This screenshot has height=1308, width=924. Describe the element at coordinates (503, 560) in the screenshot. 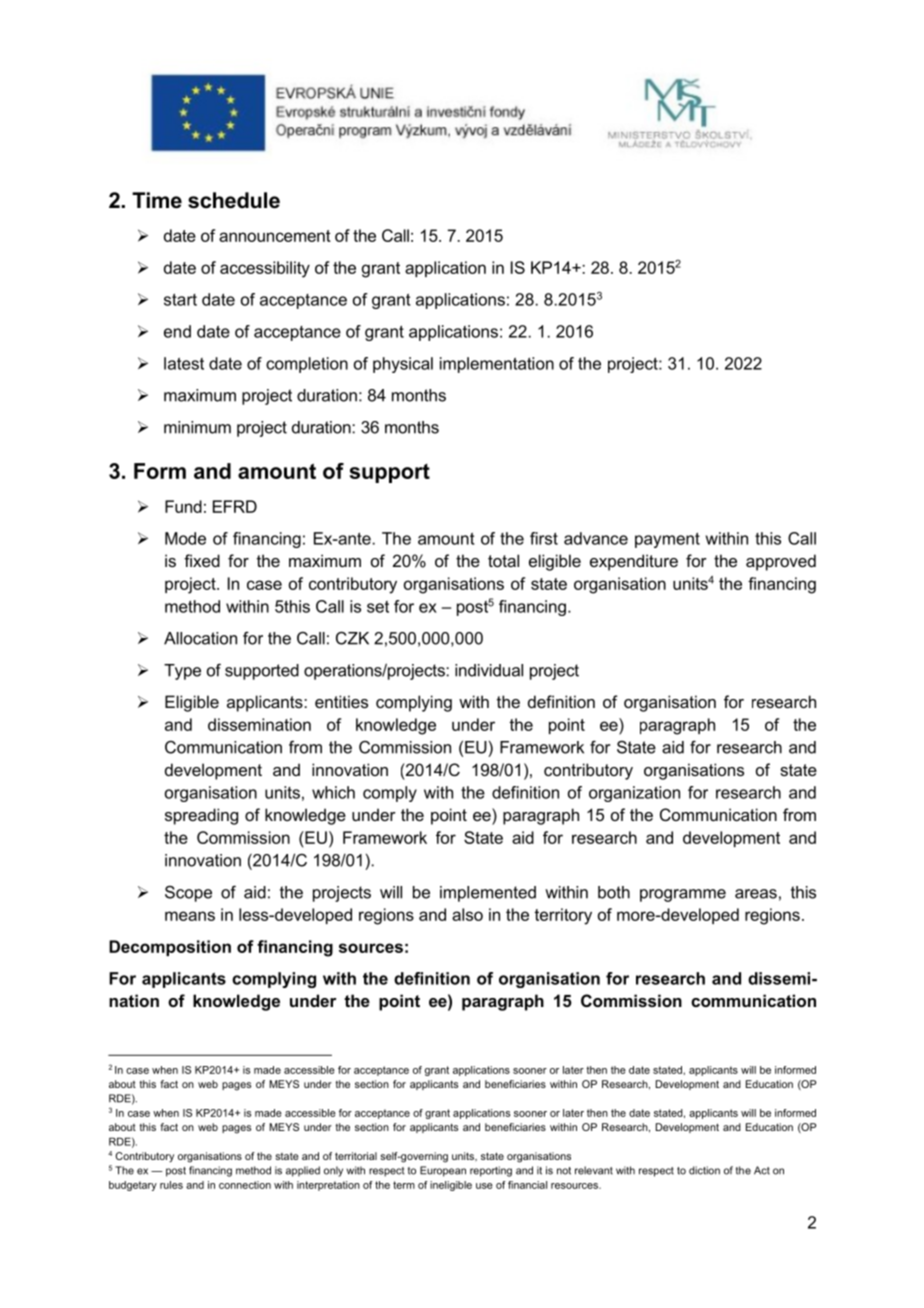

I see `total` at that location.
